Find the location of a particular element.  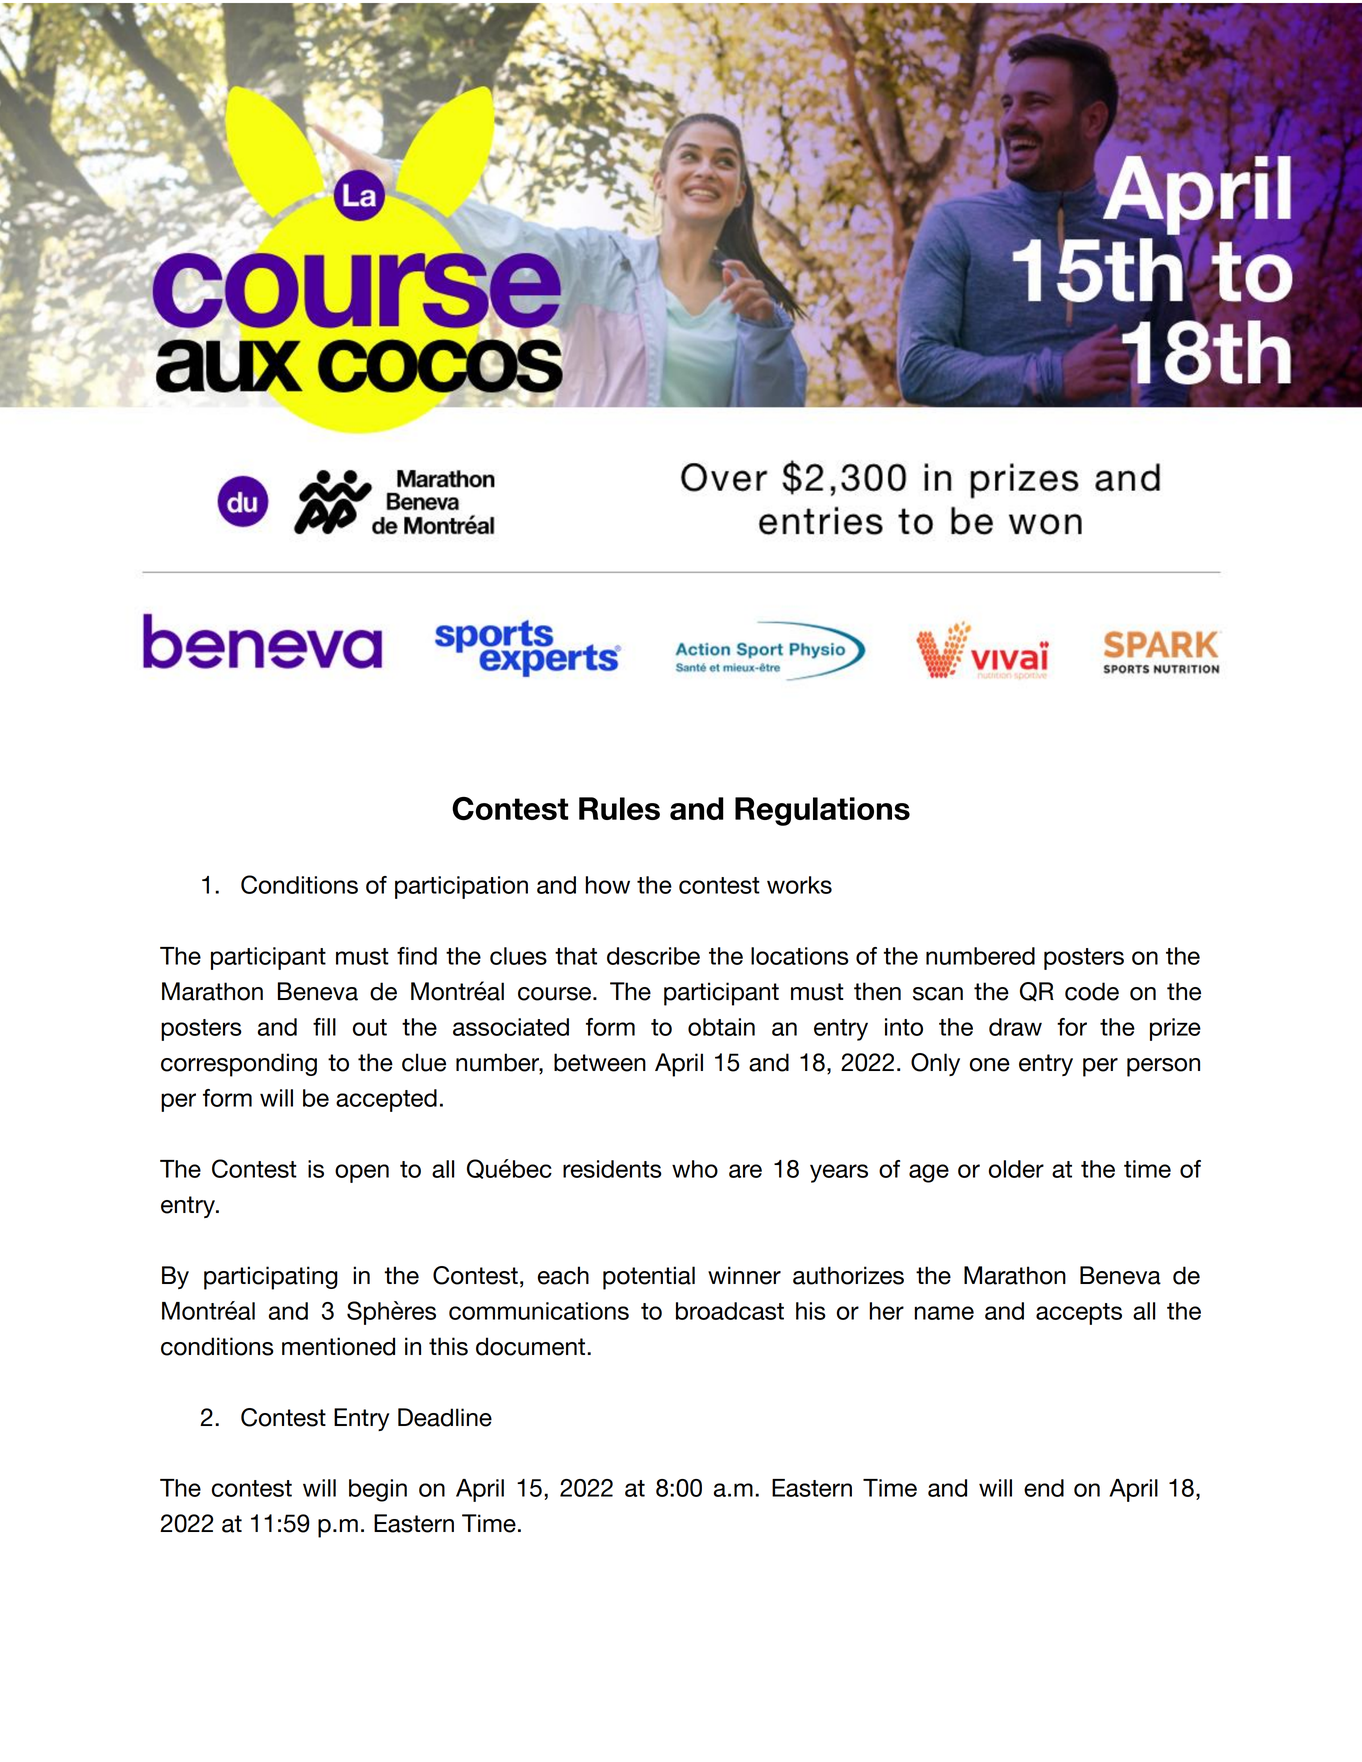

open is located at coordinates (362, 1173).
